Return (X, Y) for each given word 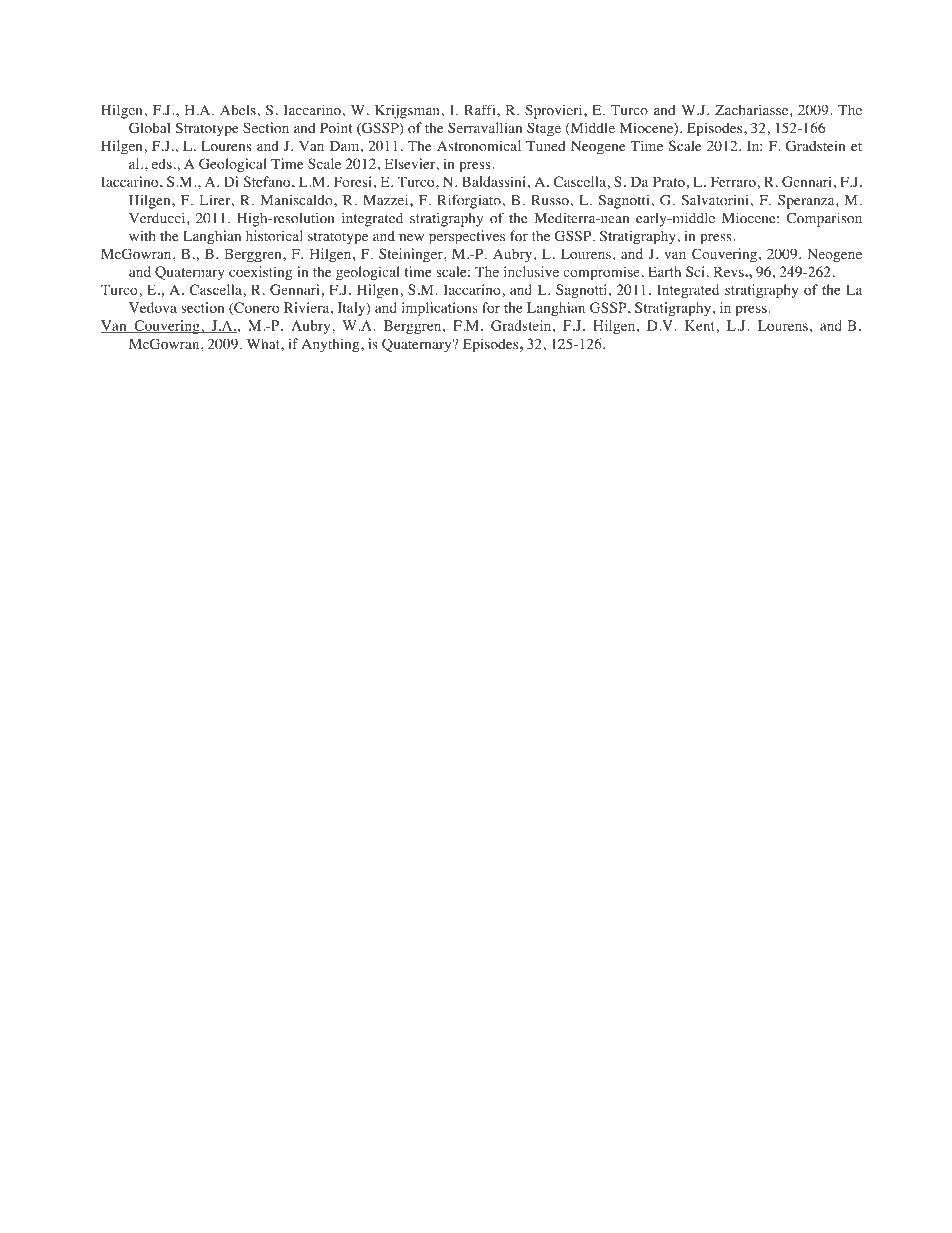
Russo (551, 200)
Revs (730, 271)
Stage (544, 129)
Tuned (546, 145)
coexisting (260, 273)
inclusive (531, 271)
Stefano (268, 181)
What (264, 343)
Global (149, 128)
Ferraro (733, 181)
